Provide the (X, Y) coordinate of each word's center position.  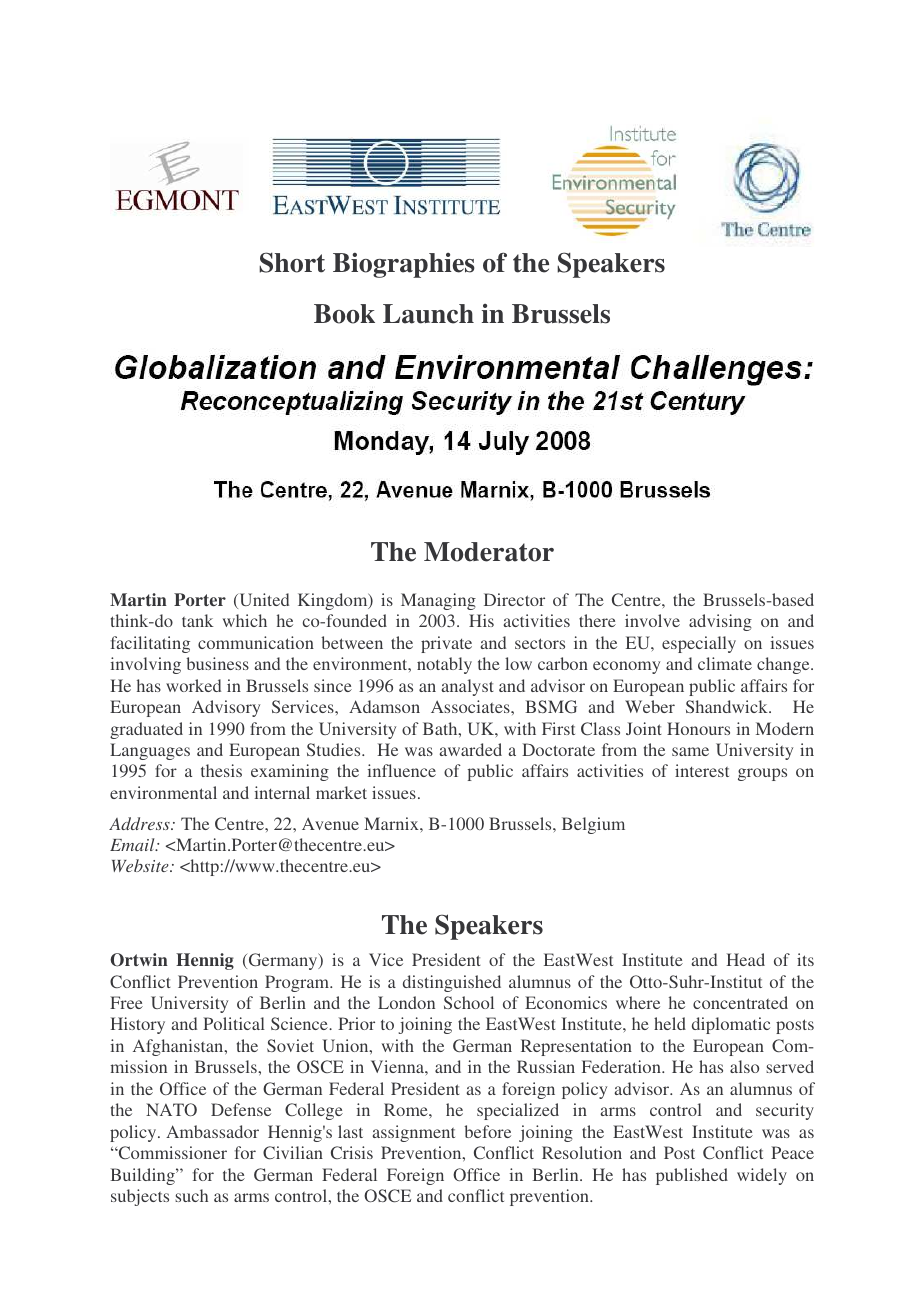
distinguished (452, 983)
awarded (470, 749)
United (263, 601)
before (487, 1131)
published (692, 1176)
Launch (428, 314)
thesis (221, 770)
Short (292, 262)
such (191, 1195)
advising (720, 622)
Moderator (489, 552)
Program (298, 983)
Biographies (404, 265)
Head (745, 959)
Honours (698, 728)
